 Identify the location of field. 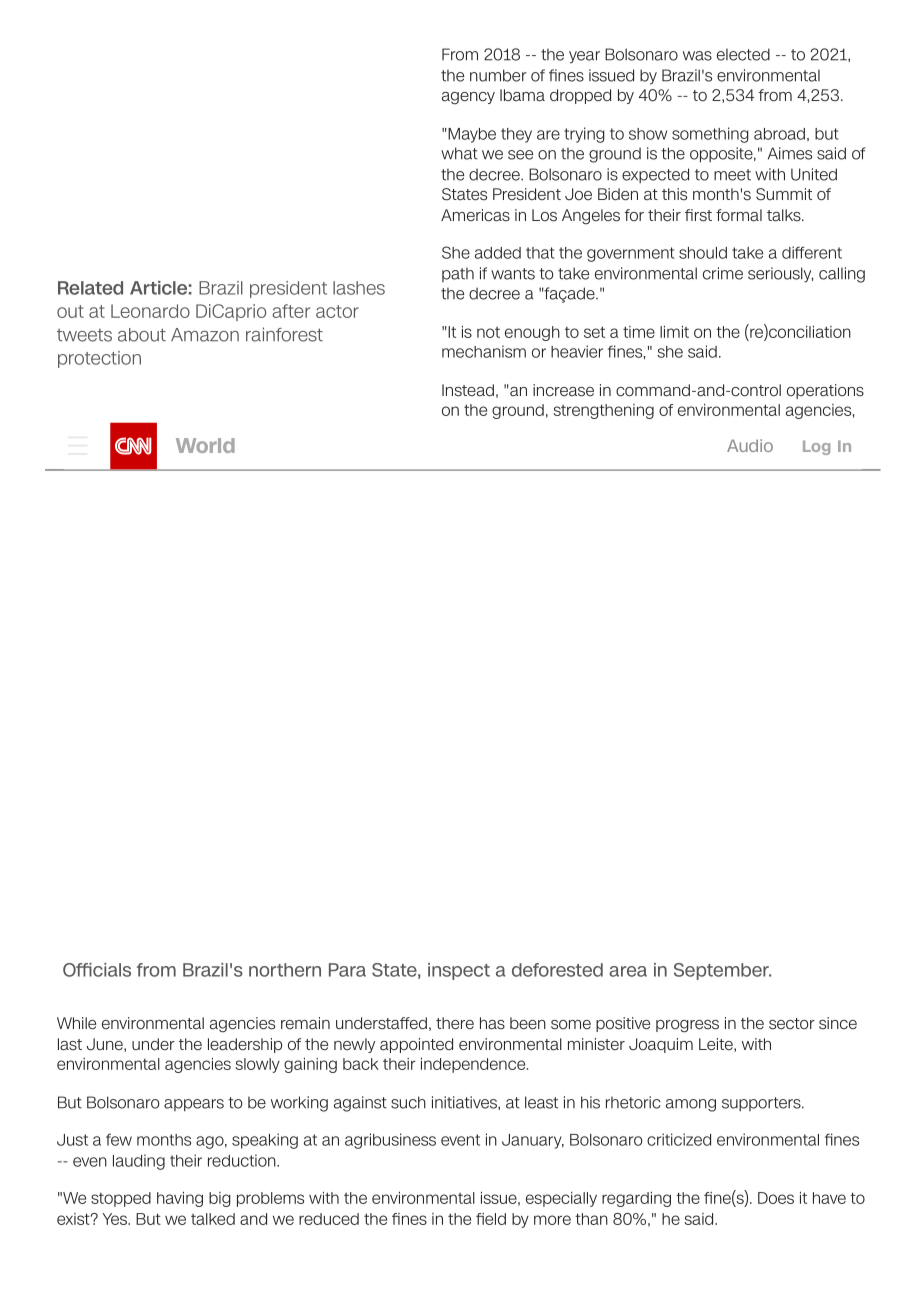
(491, 1219).
